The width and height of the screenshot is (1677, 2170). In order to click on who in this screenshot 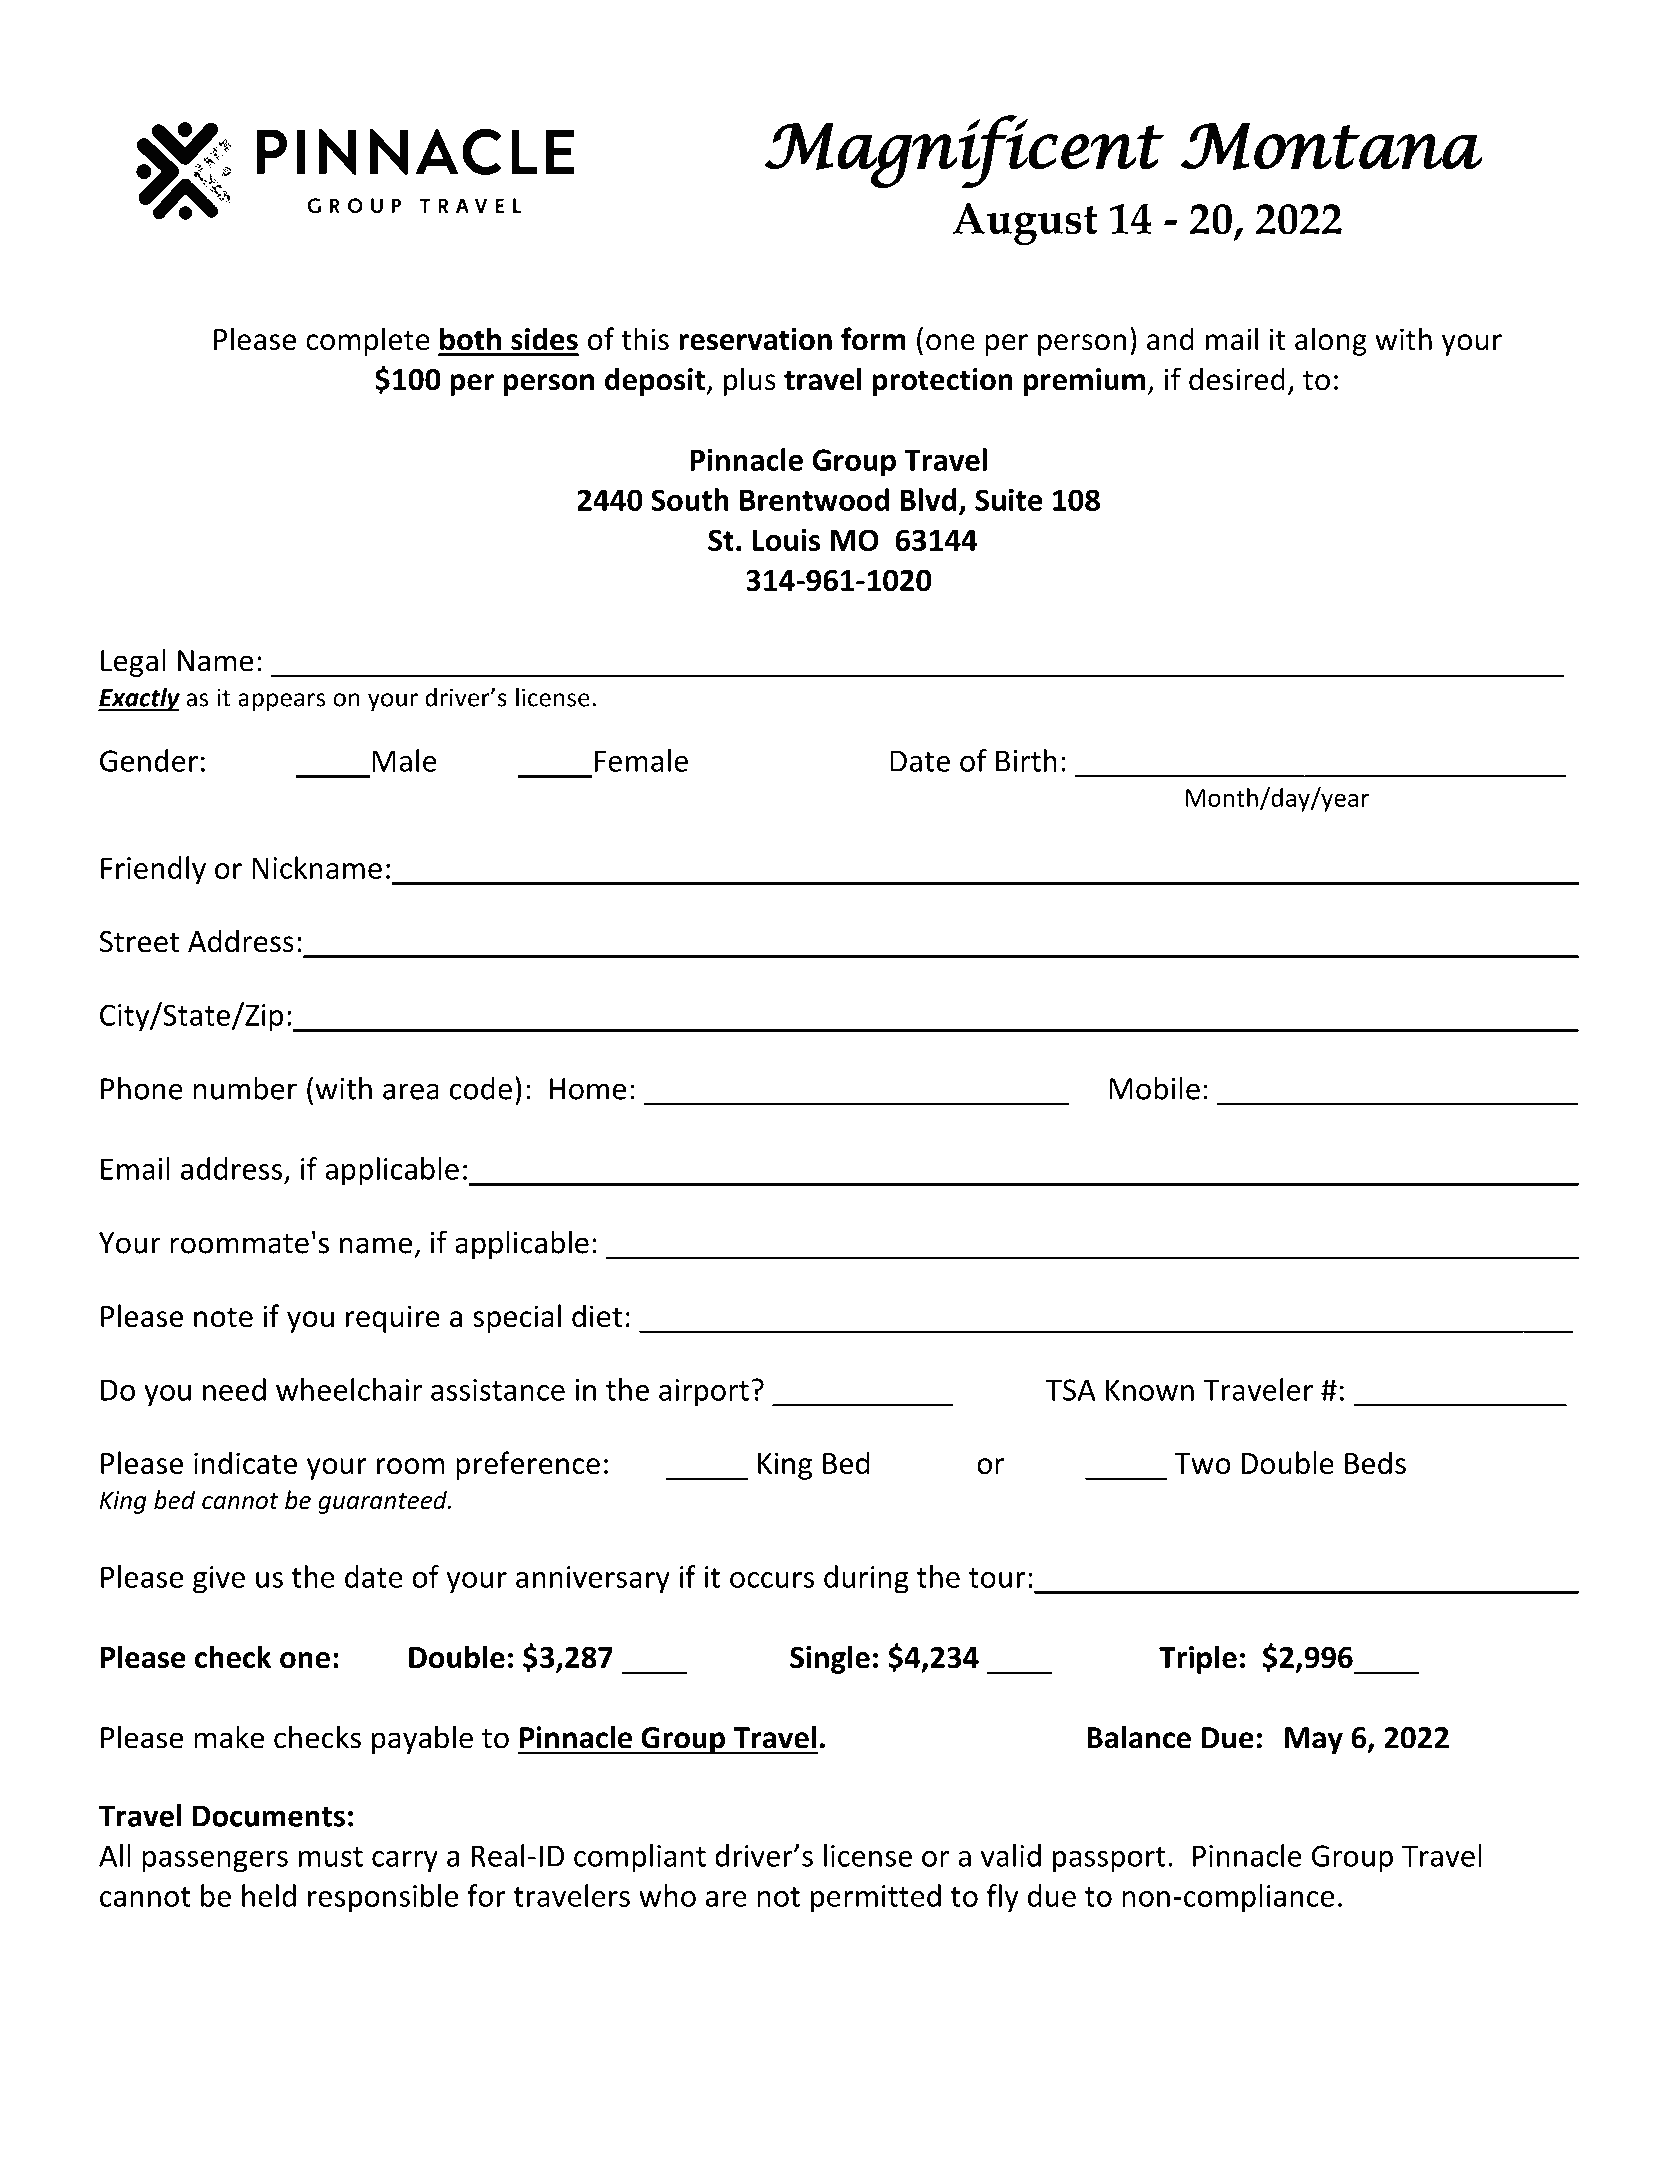, I will do `click(667, 1895)`.
